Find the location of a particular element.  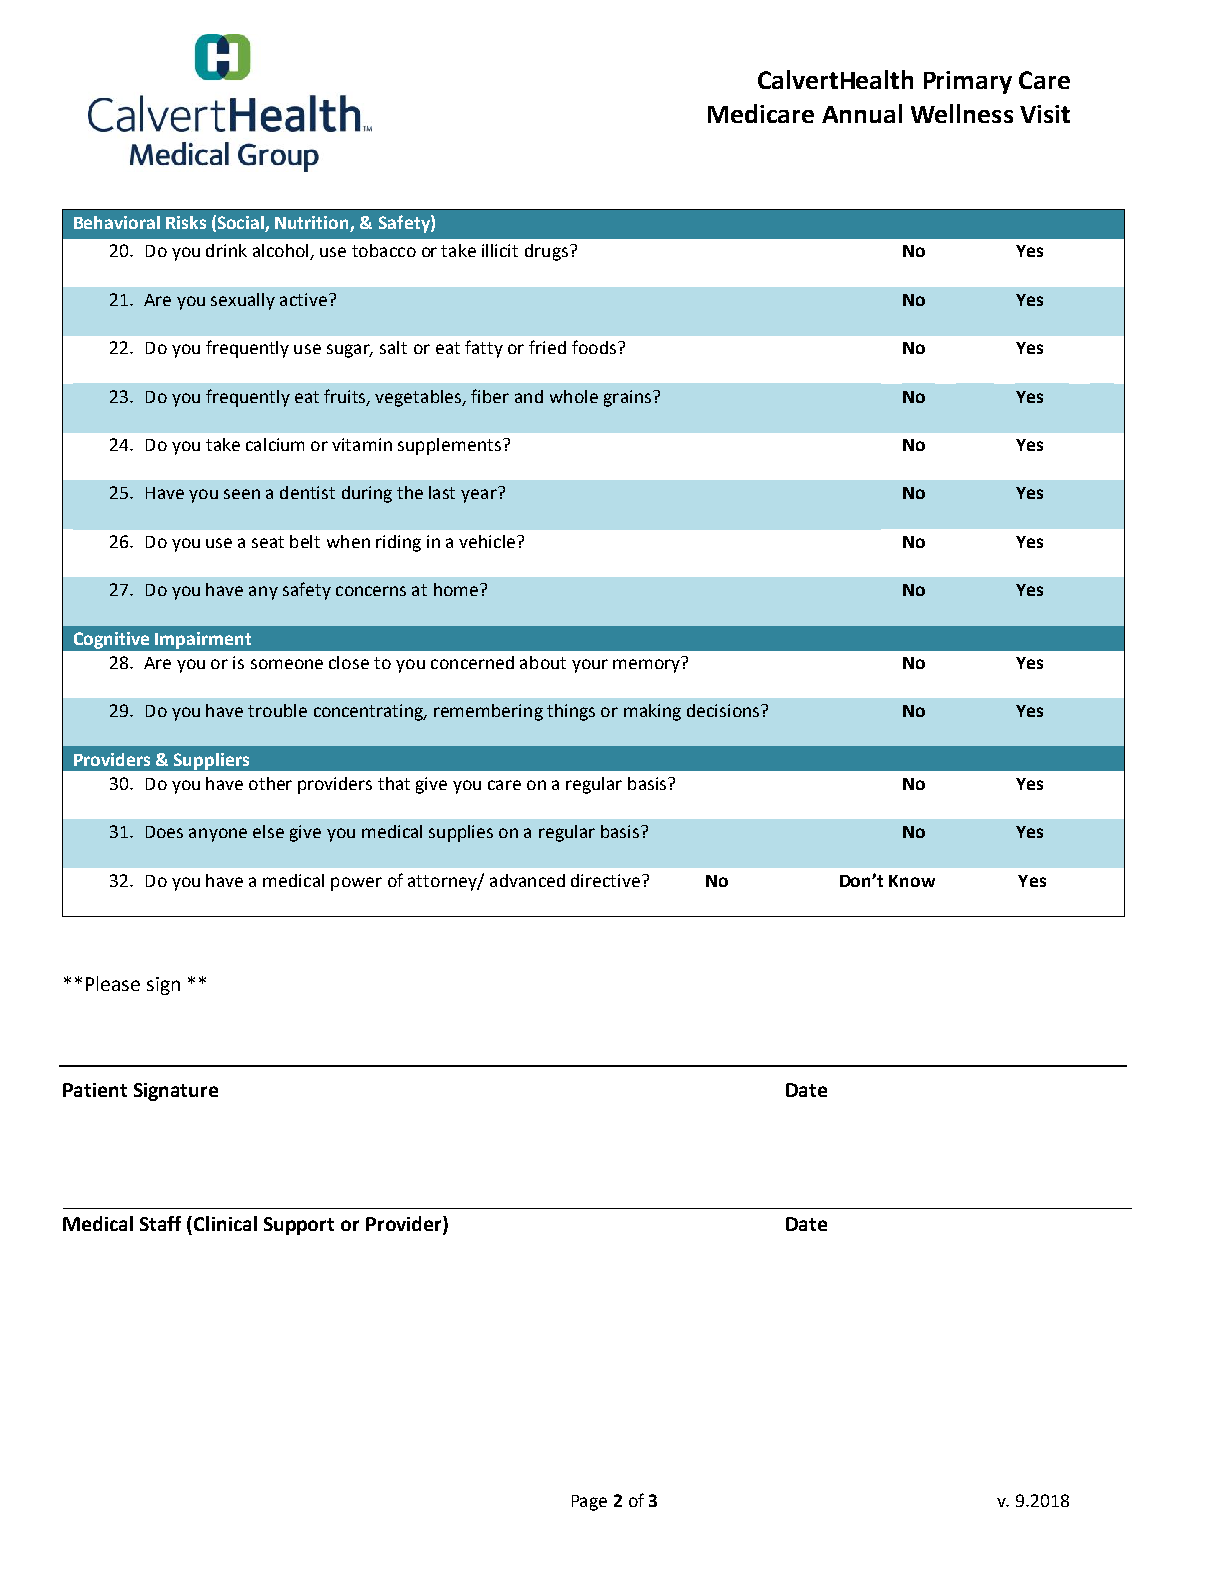

Support is located at coordinates (299, 1226).
